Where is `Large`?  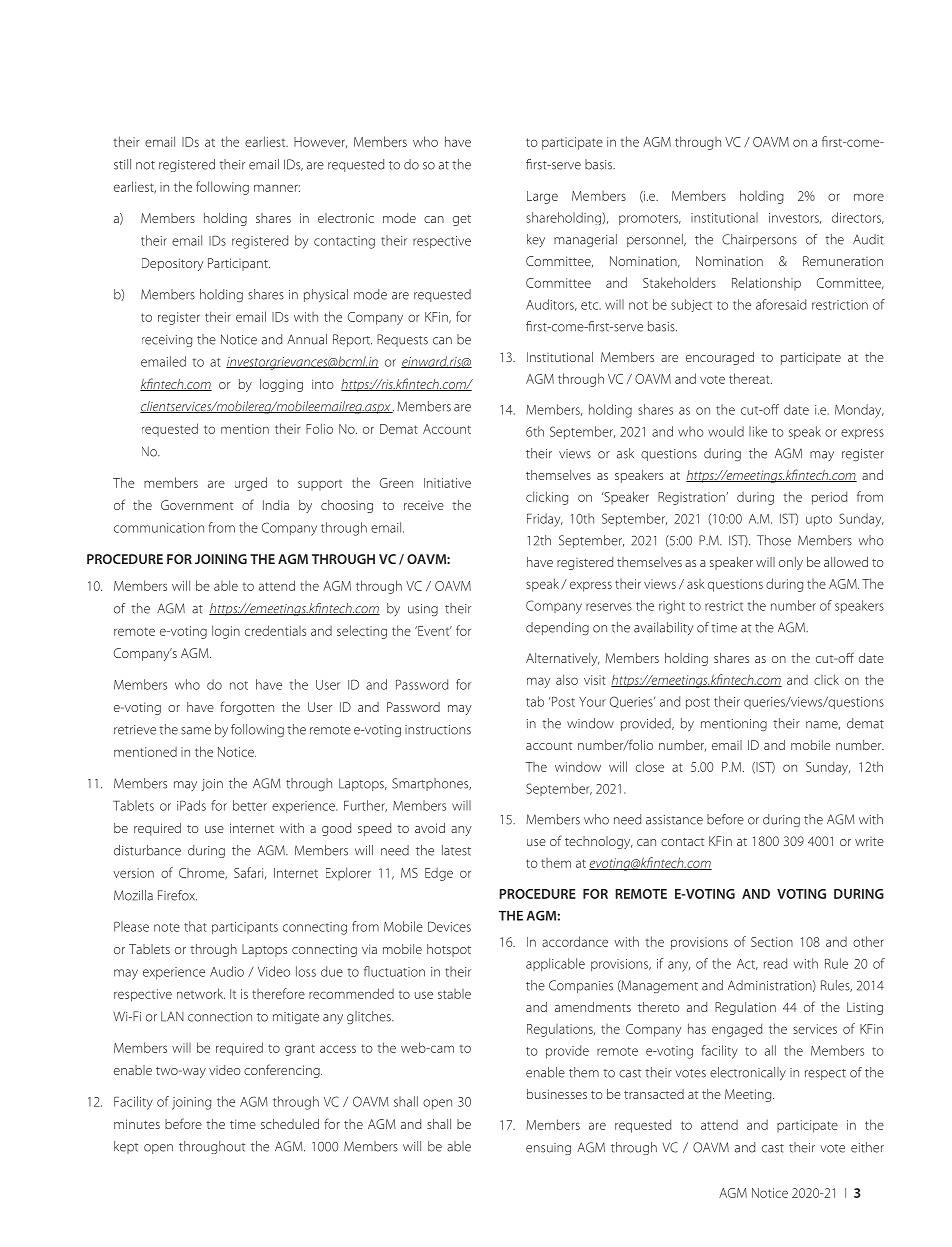
Large is located at coordinates (542, 197).
